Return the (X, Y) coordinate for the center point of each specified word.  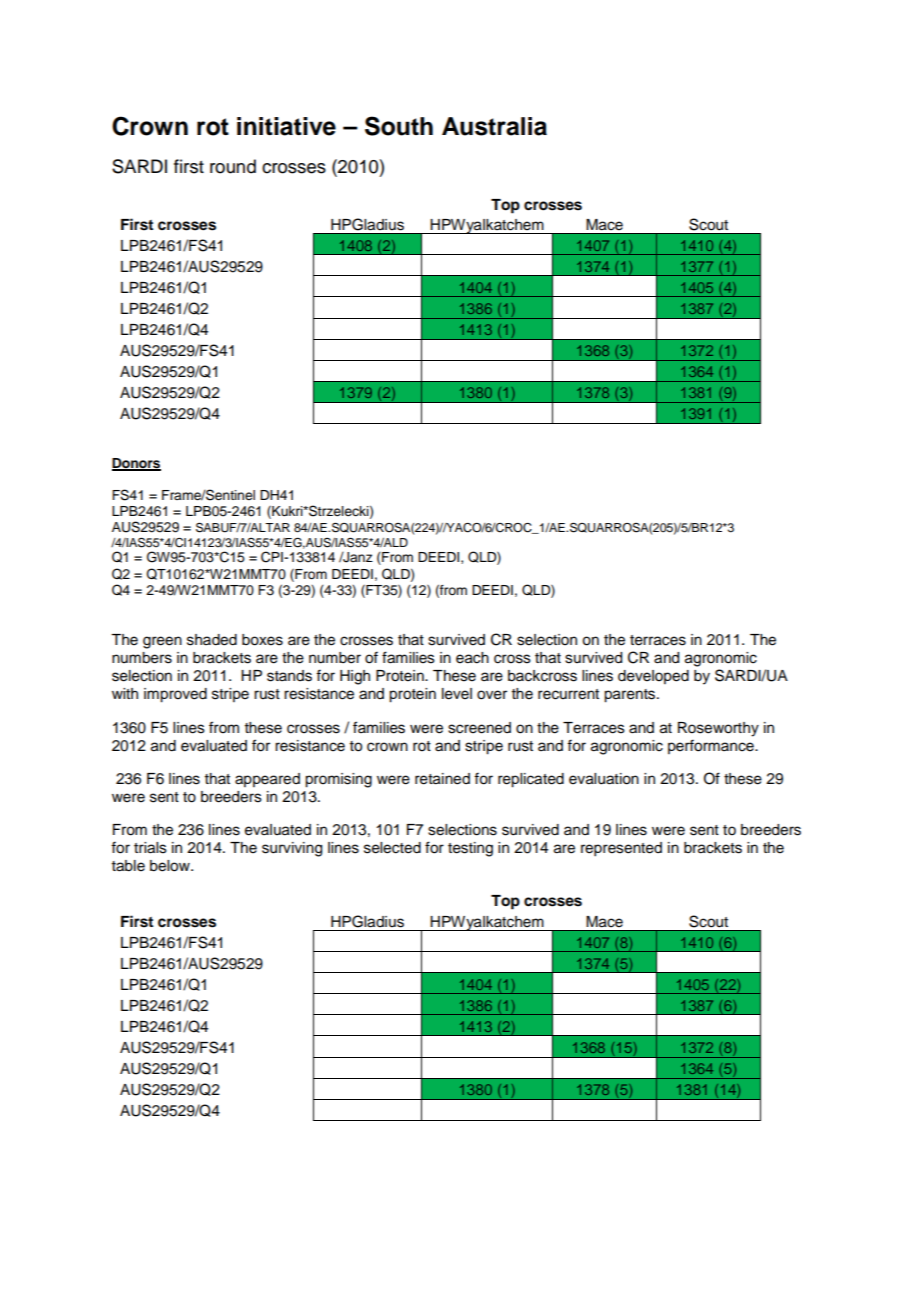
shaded (212, 640)
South (399, 126)
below (171, 866)
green (162, 642)
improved (175, 695)
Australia (494, 126)
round (233, 166)
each (472, 658)
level (457, 694)
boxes (262, 640)
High (355, 677)
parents (631, 696)
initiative (286, 126)
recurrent (568, 694)
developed (653, 677)
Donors (136, 464)
